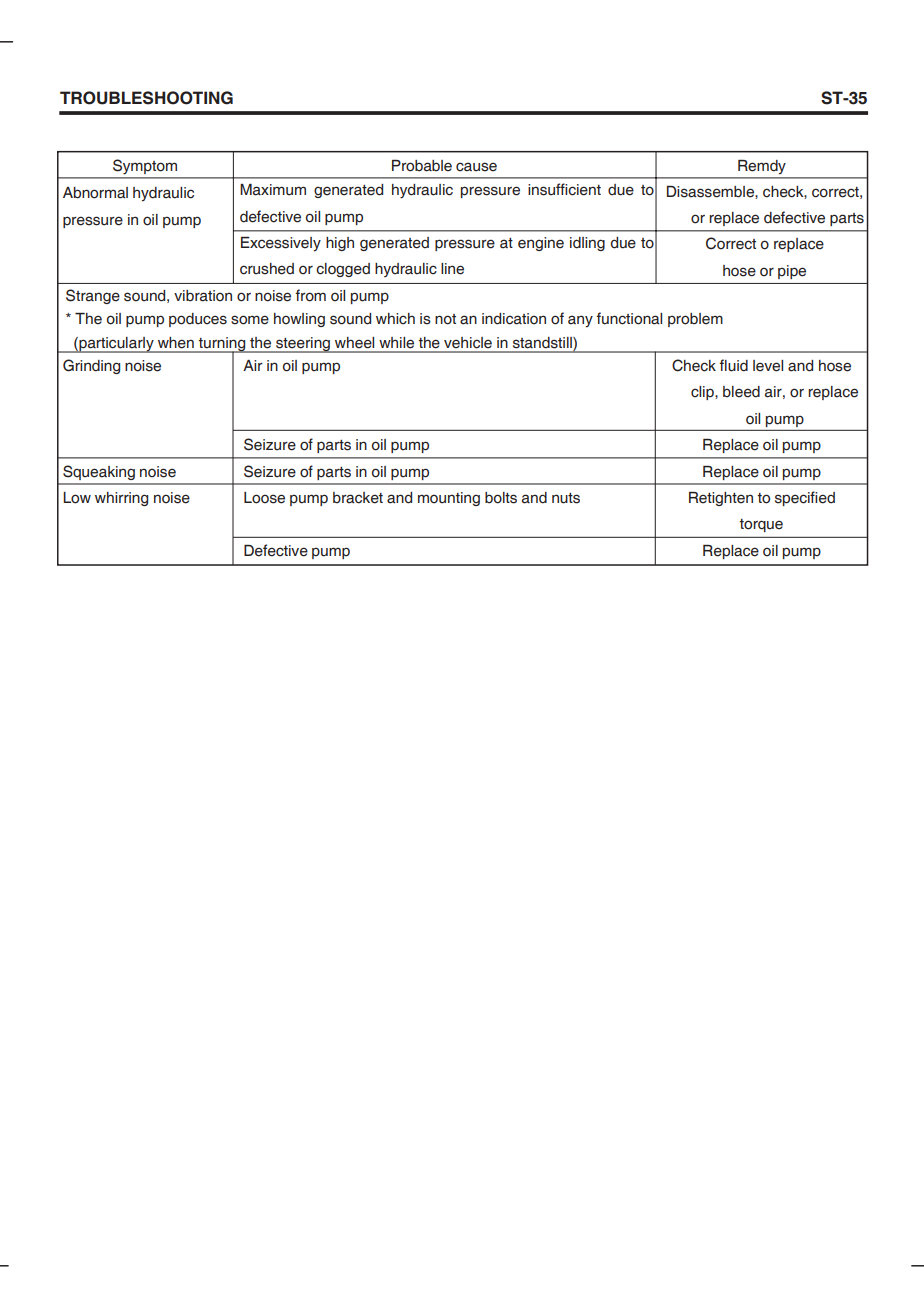 Image resolution: width=924 pixels, height=1308 pixels. What do you see at coordinates (422, 166) in the page?
I see `Probable` at bounding box center [422, 166].
